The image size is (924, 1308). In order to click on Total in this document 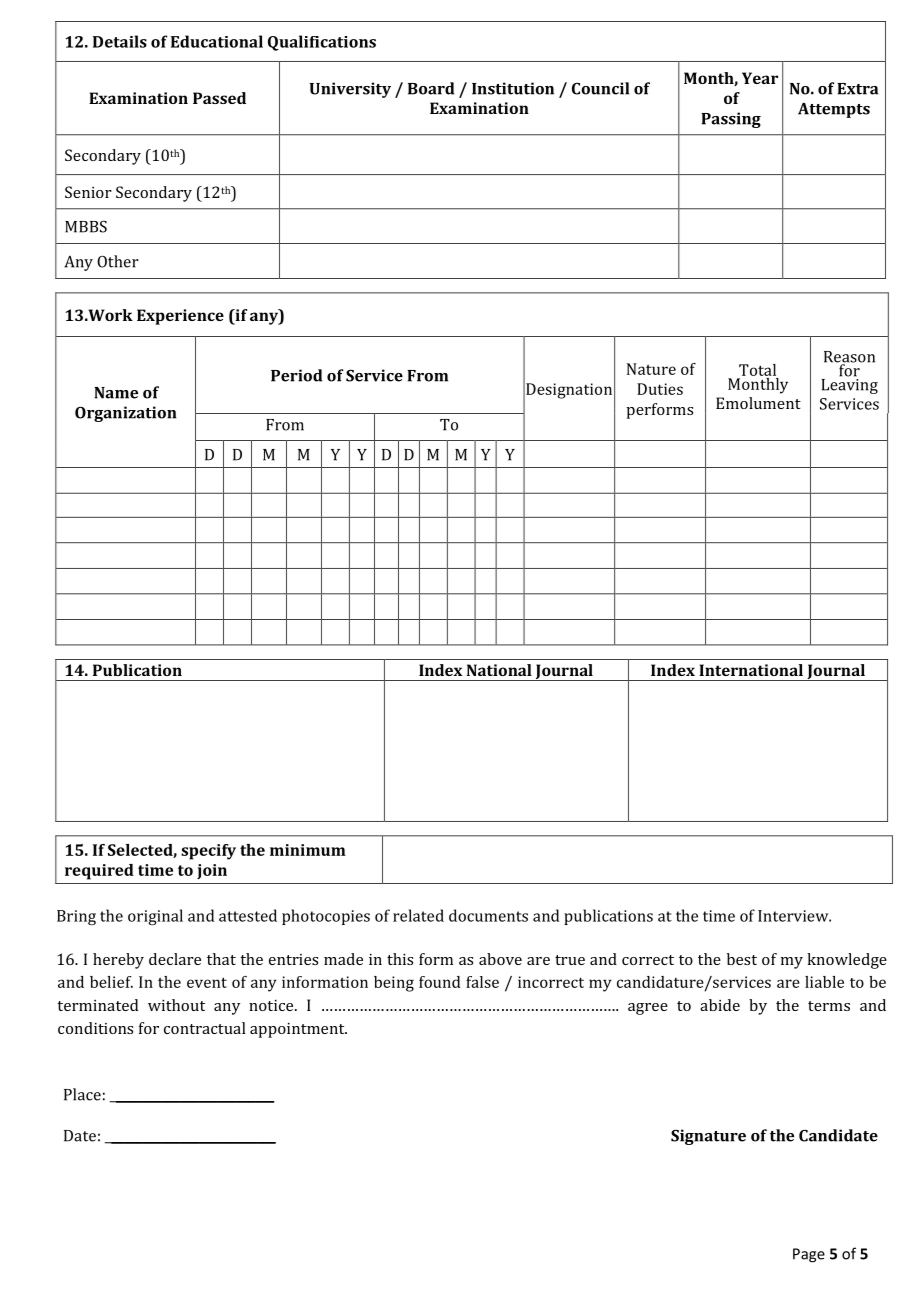, I will do `click(757, 370)`.
